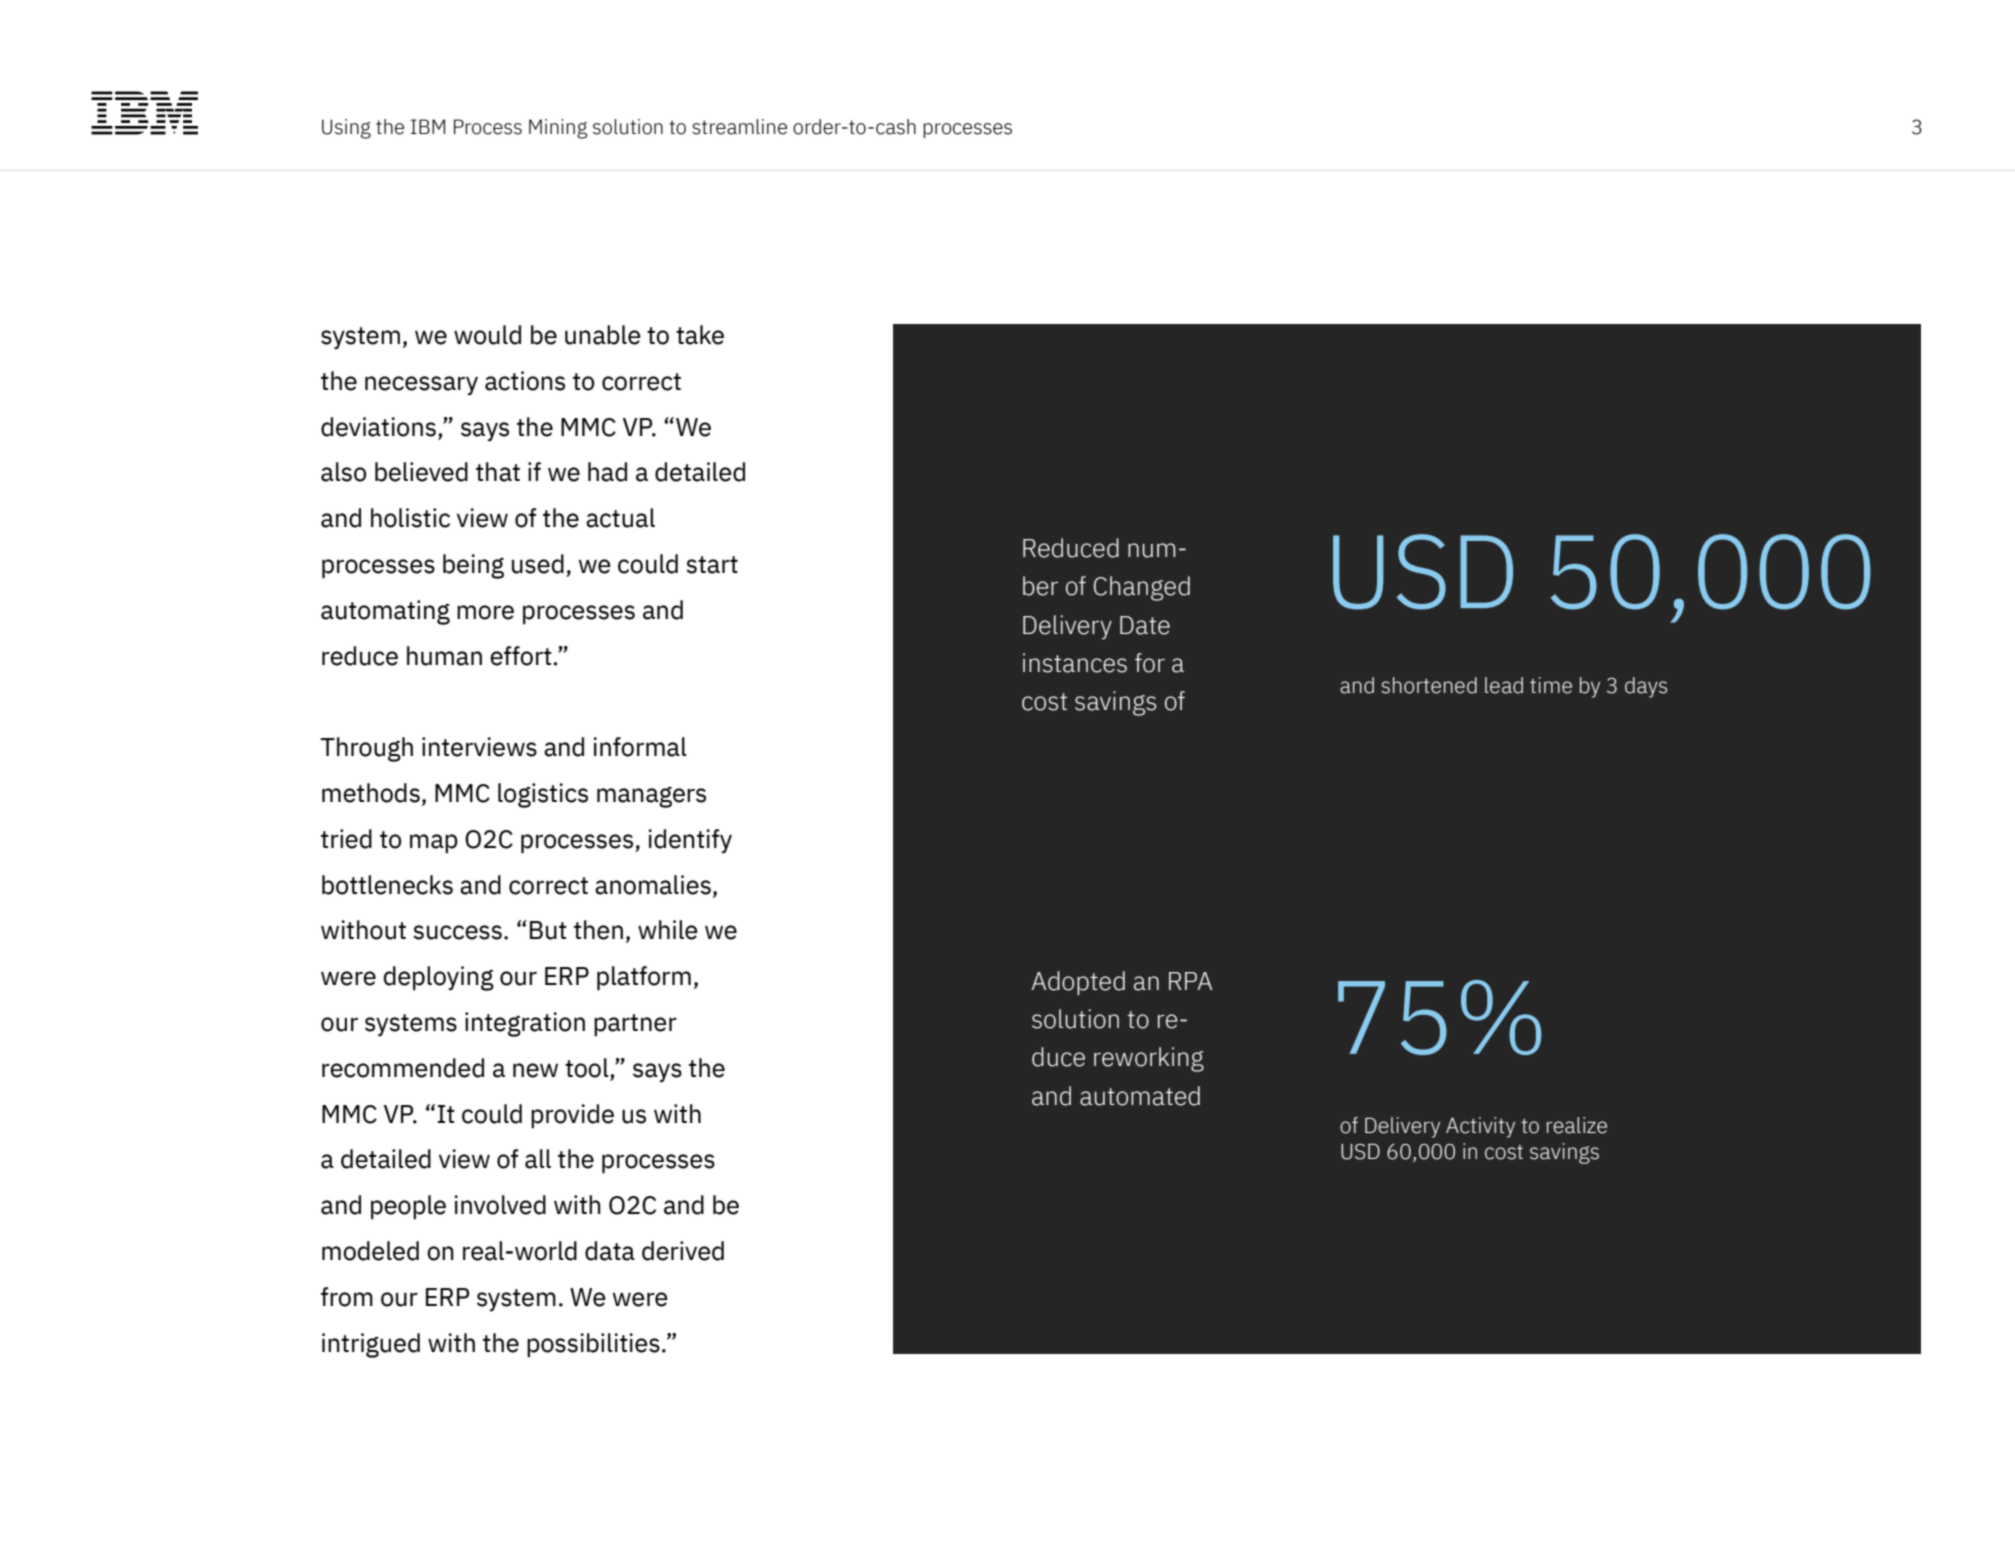  I want to click on Mining, so click(558, 129).
